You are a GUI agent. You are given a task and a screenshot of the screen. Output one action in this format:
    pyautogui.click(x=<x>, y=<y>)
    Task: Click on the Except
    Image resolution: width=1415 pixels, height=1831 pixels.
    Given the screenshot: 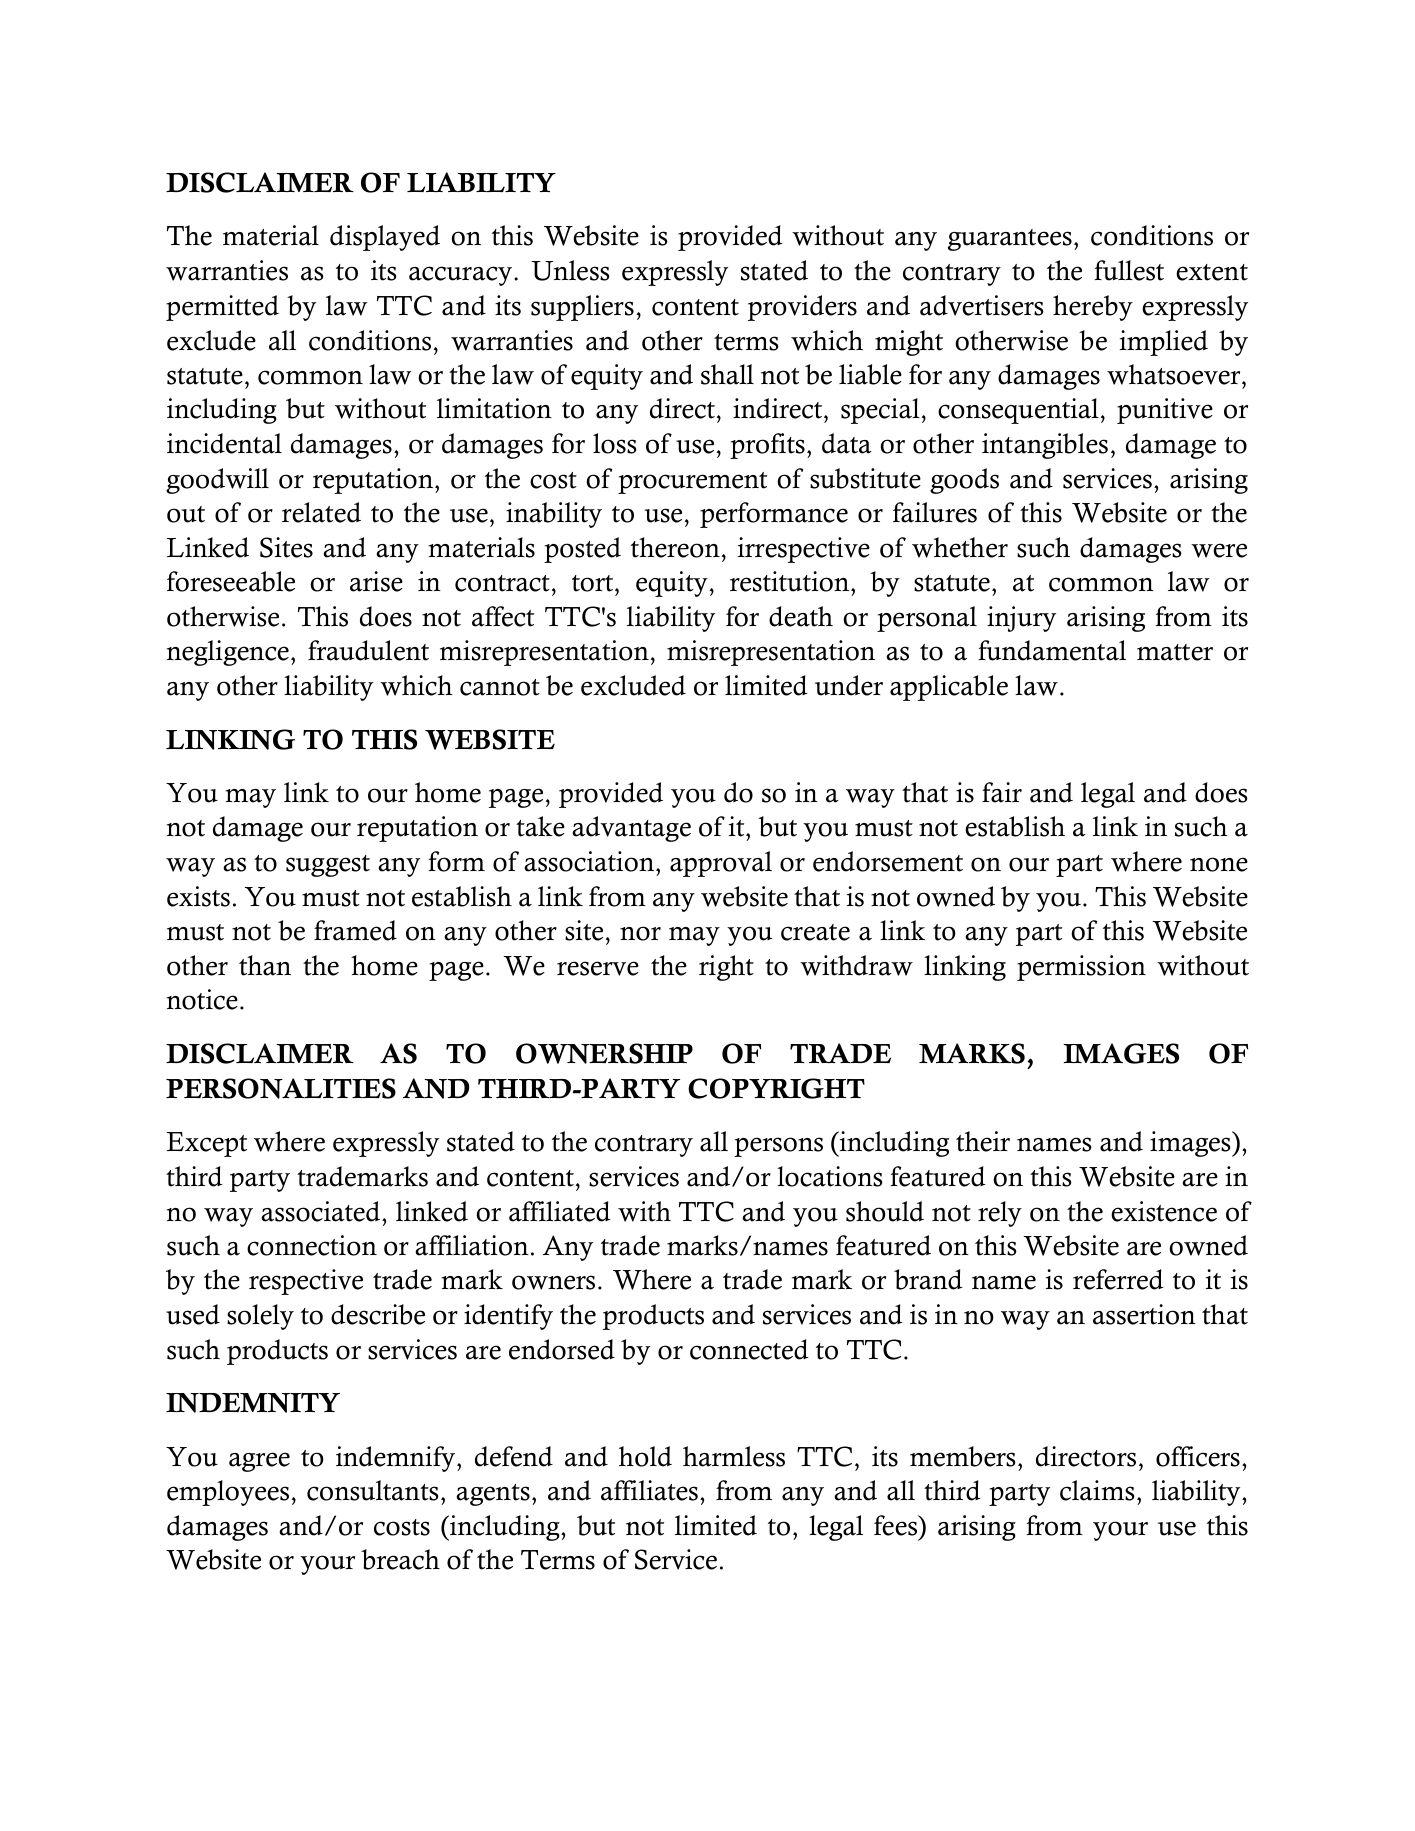 What is the action you would take?
    pyautogui.click(x=207, y=1144)
